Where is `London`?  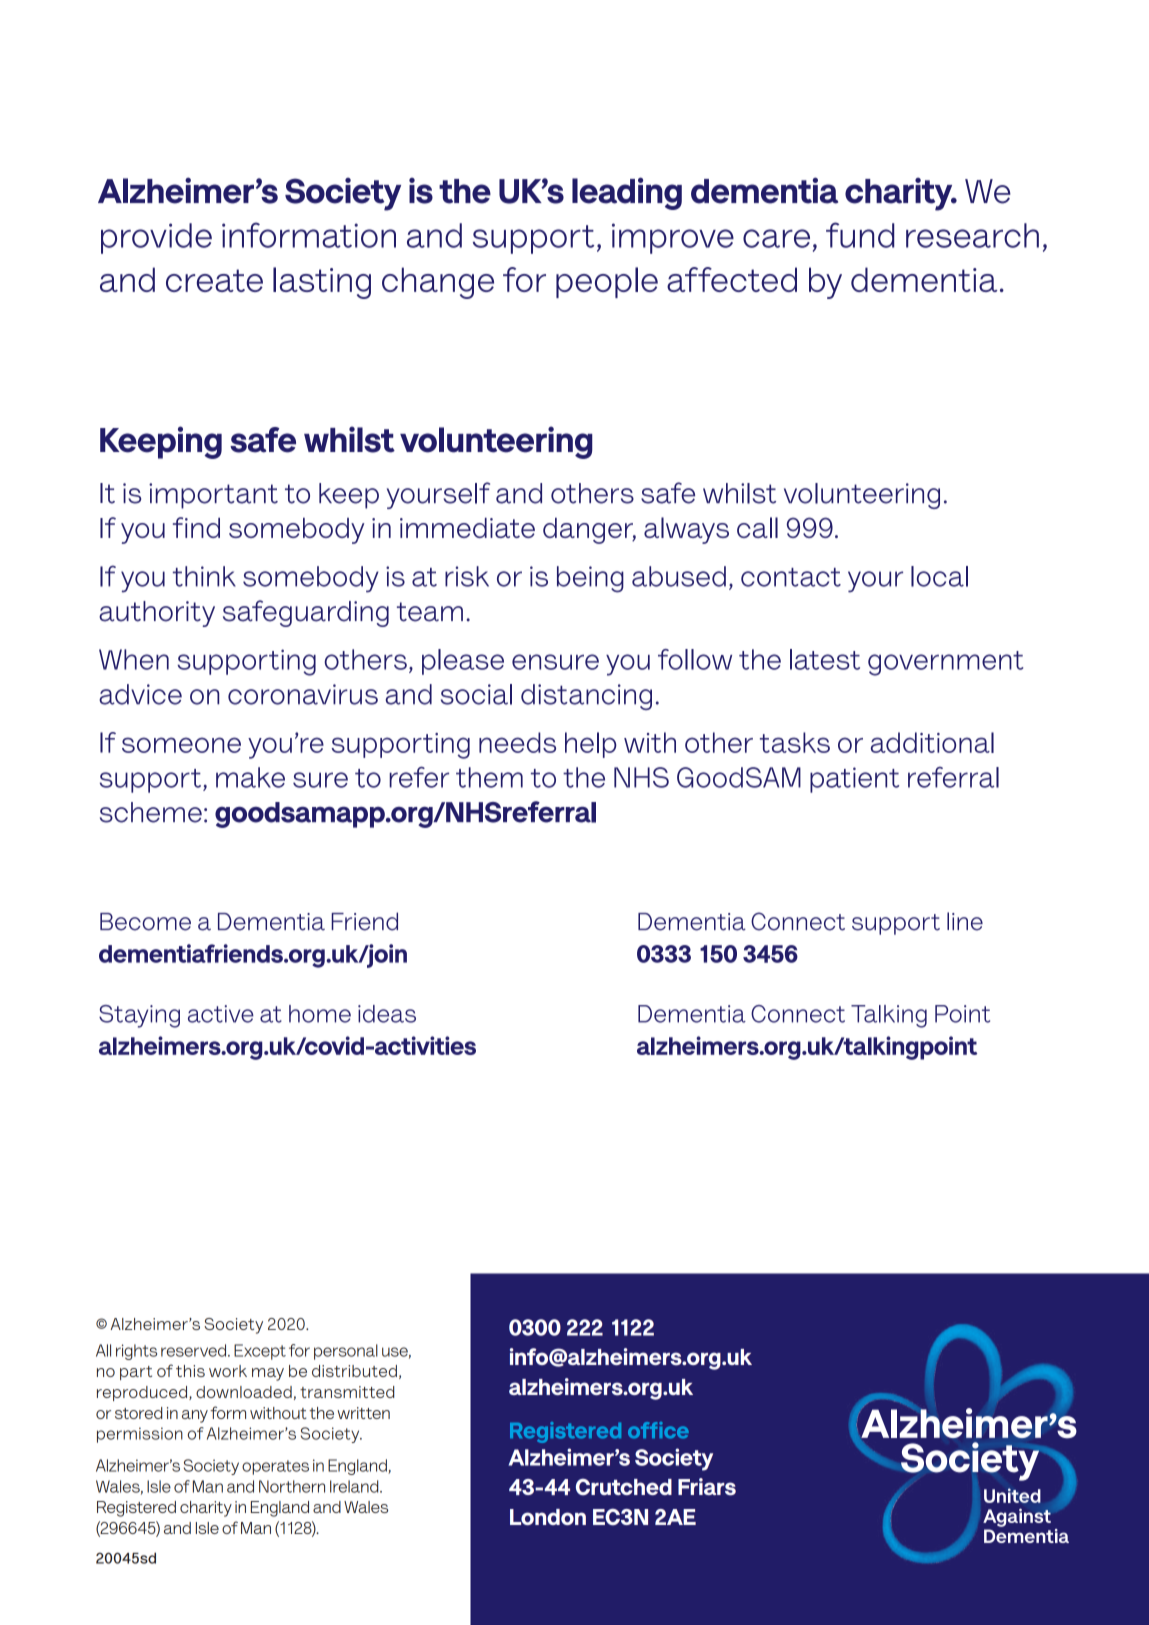 London is located at coordinates (548, 1517).
